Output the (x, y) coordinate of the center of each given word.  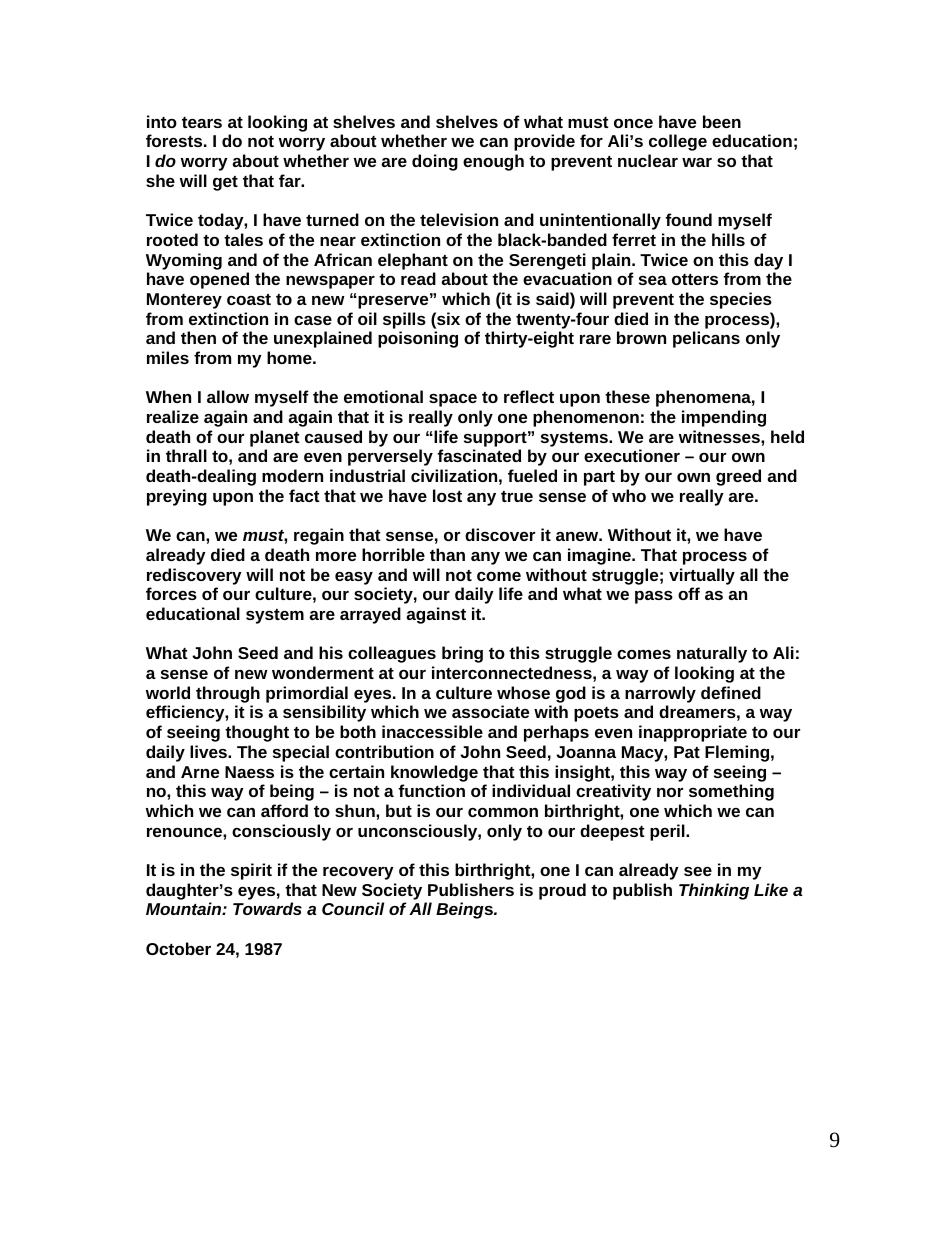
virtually (702, 576)
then (198, 337)
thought (257, 733)
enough (493, 162)
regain (319, 536)
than (447, 554)
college (678, 142)
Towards (267, 908)
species (741, 300)
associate (490, 711)
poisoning (418, 339)
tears (202, 122)
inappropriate (693, 733)
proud (562, 891)
